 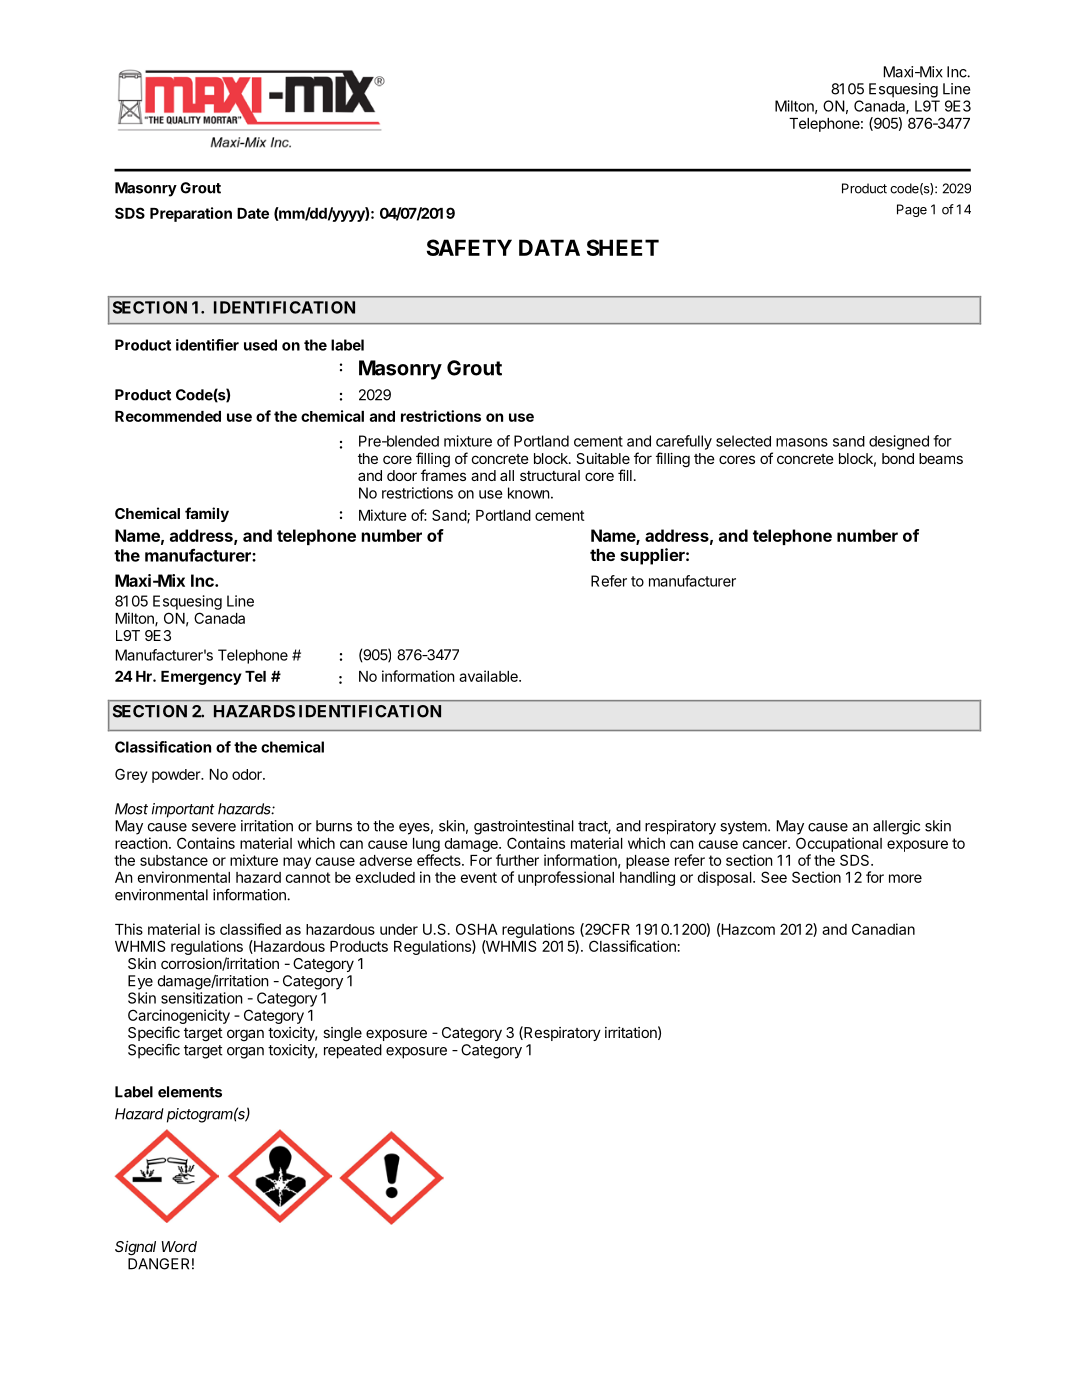 What do you see at coordinates (201, 678) in the document?
I see `Emergency` at bounding box center [201, 678].
